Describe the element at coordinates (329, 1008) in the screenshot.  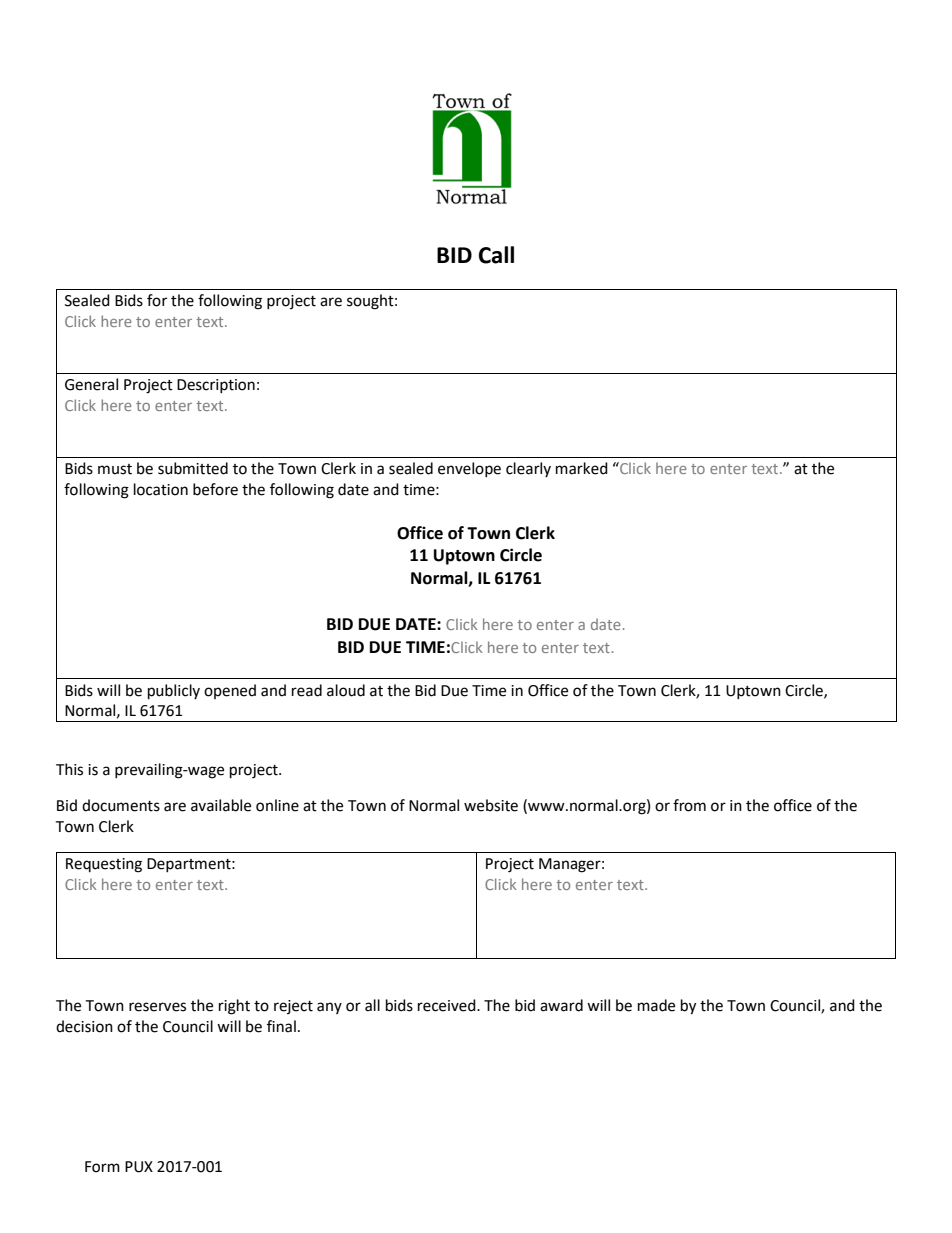
I see `any` at that location.
